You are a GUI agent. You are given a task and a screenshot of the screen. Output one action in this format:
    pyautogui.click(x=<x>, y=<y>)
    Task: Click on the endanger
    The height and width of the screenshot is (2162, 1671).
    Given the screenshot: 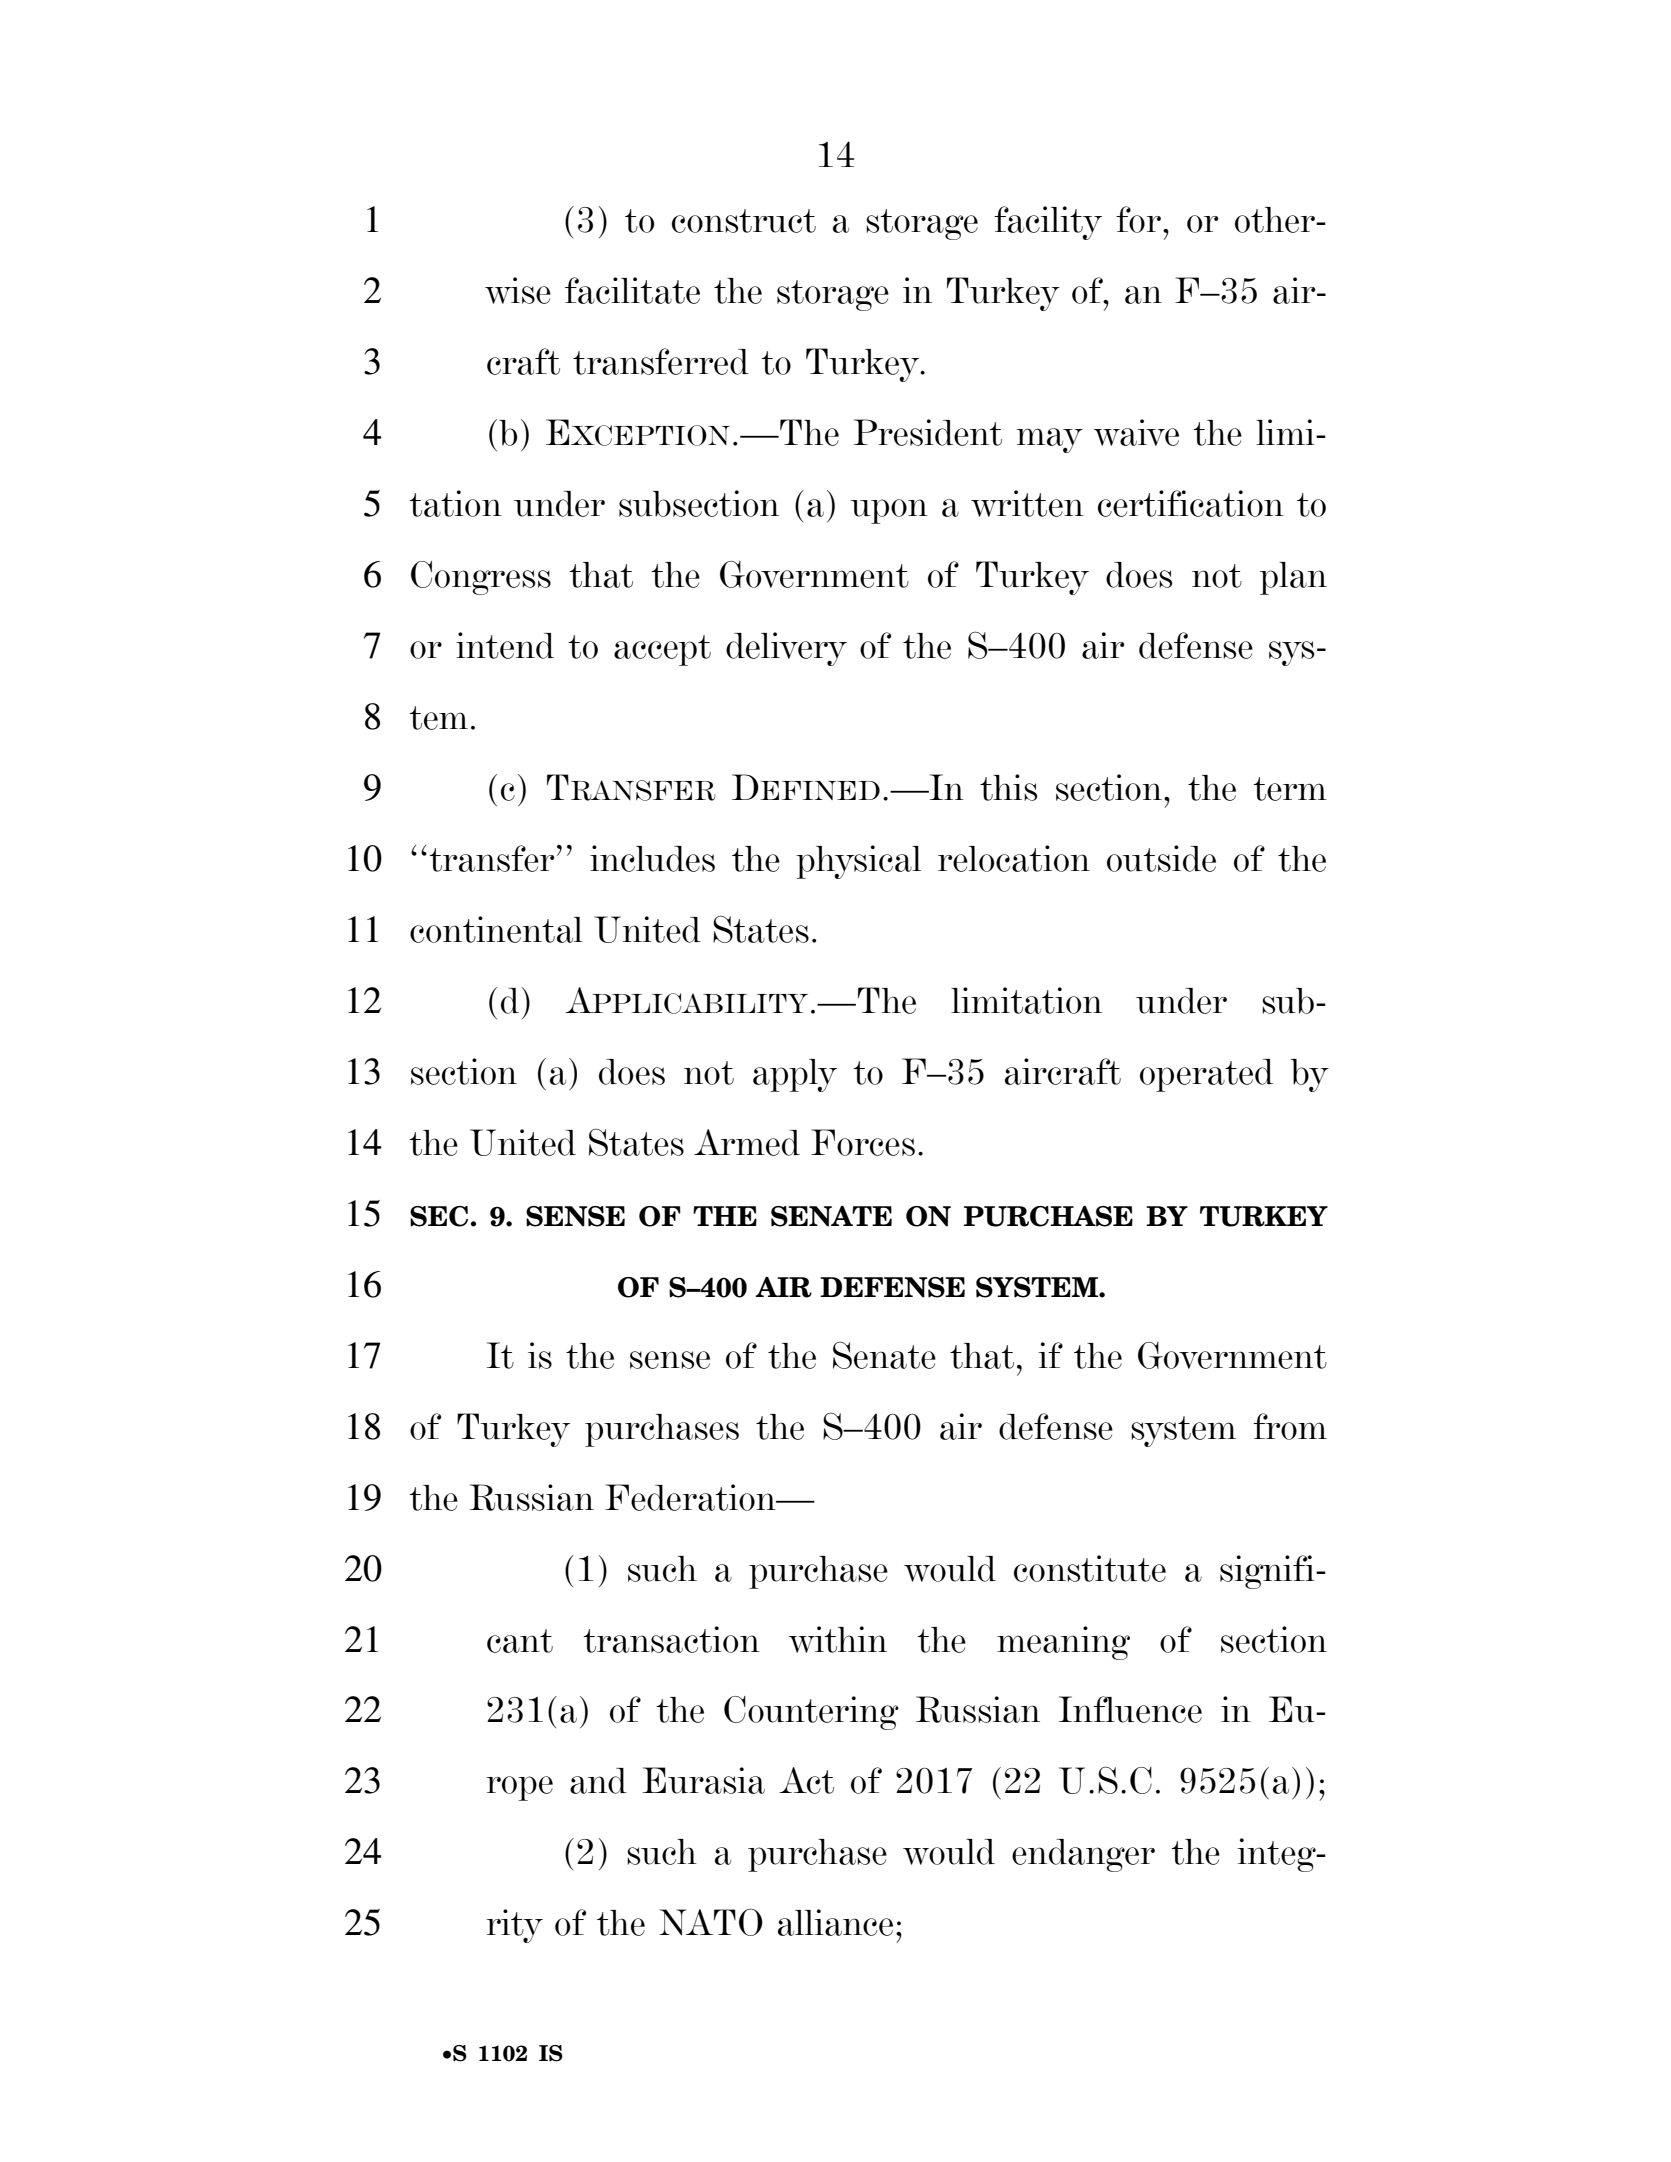 What is the action you would take?
    pyautogui.click(x=1083, y=1855)
